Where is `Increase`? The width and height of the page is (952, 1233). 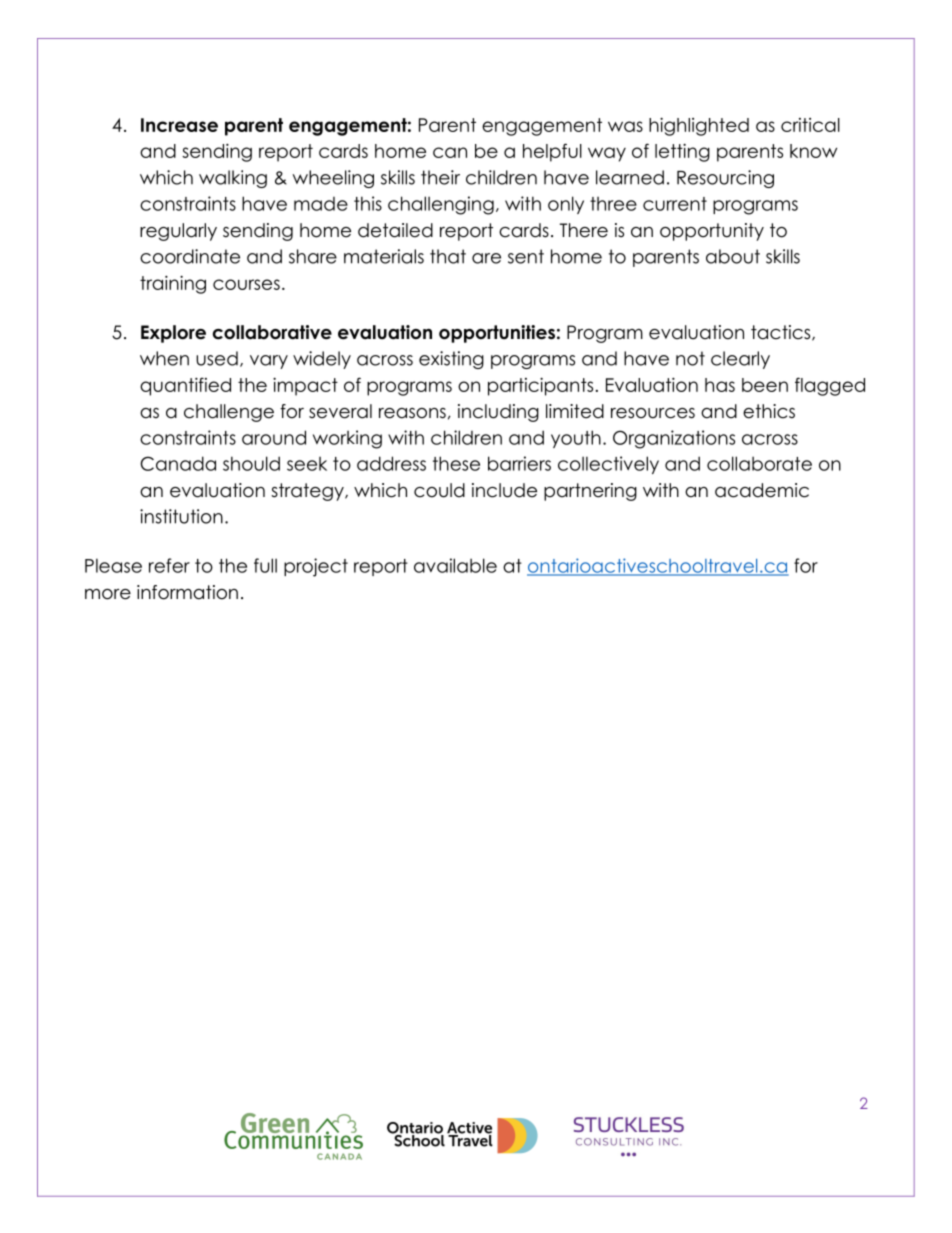
Increase is located at coordinates (179, 125).
